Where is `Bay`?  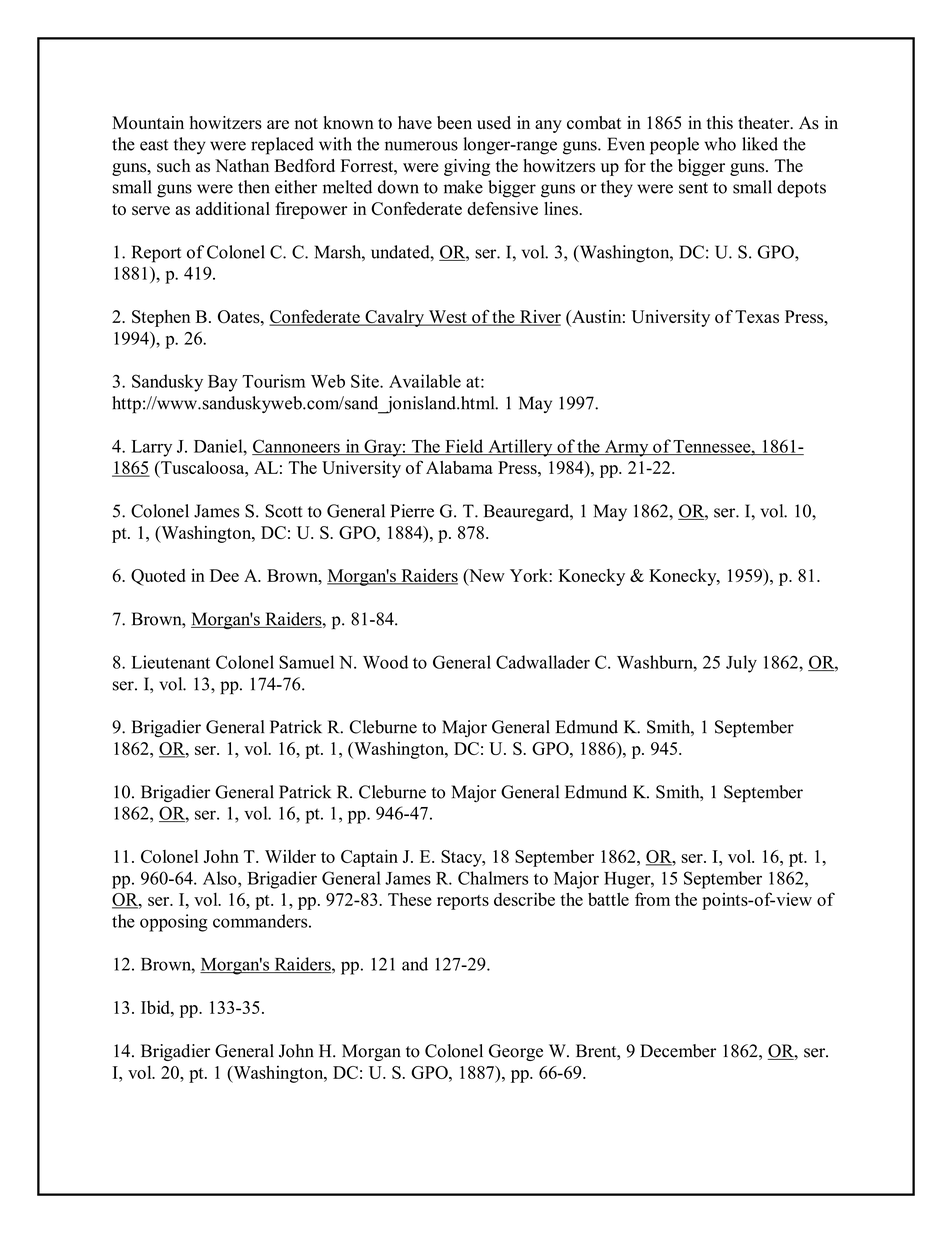
Bay is located at coordinates (223, 383).
